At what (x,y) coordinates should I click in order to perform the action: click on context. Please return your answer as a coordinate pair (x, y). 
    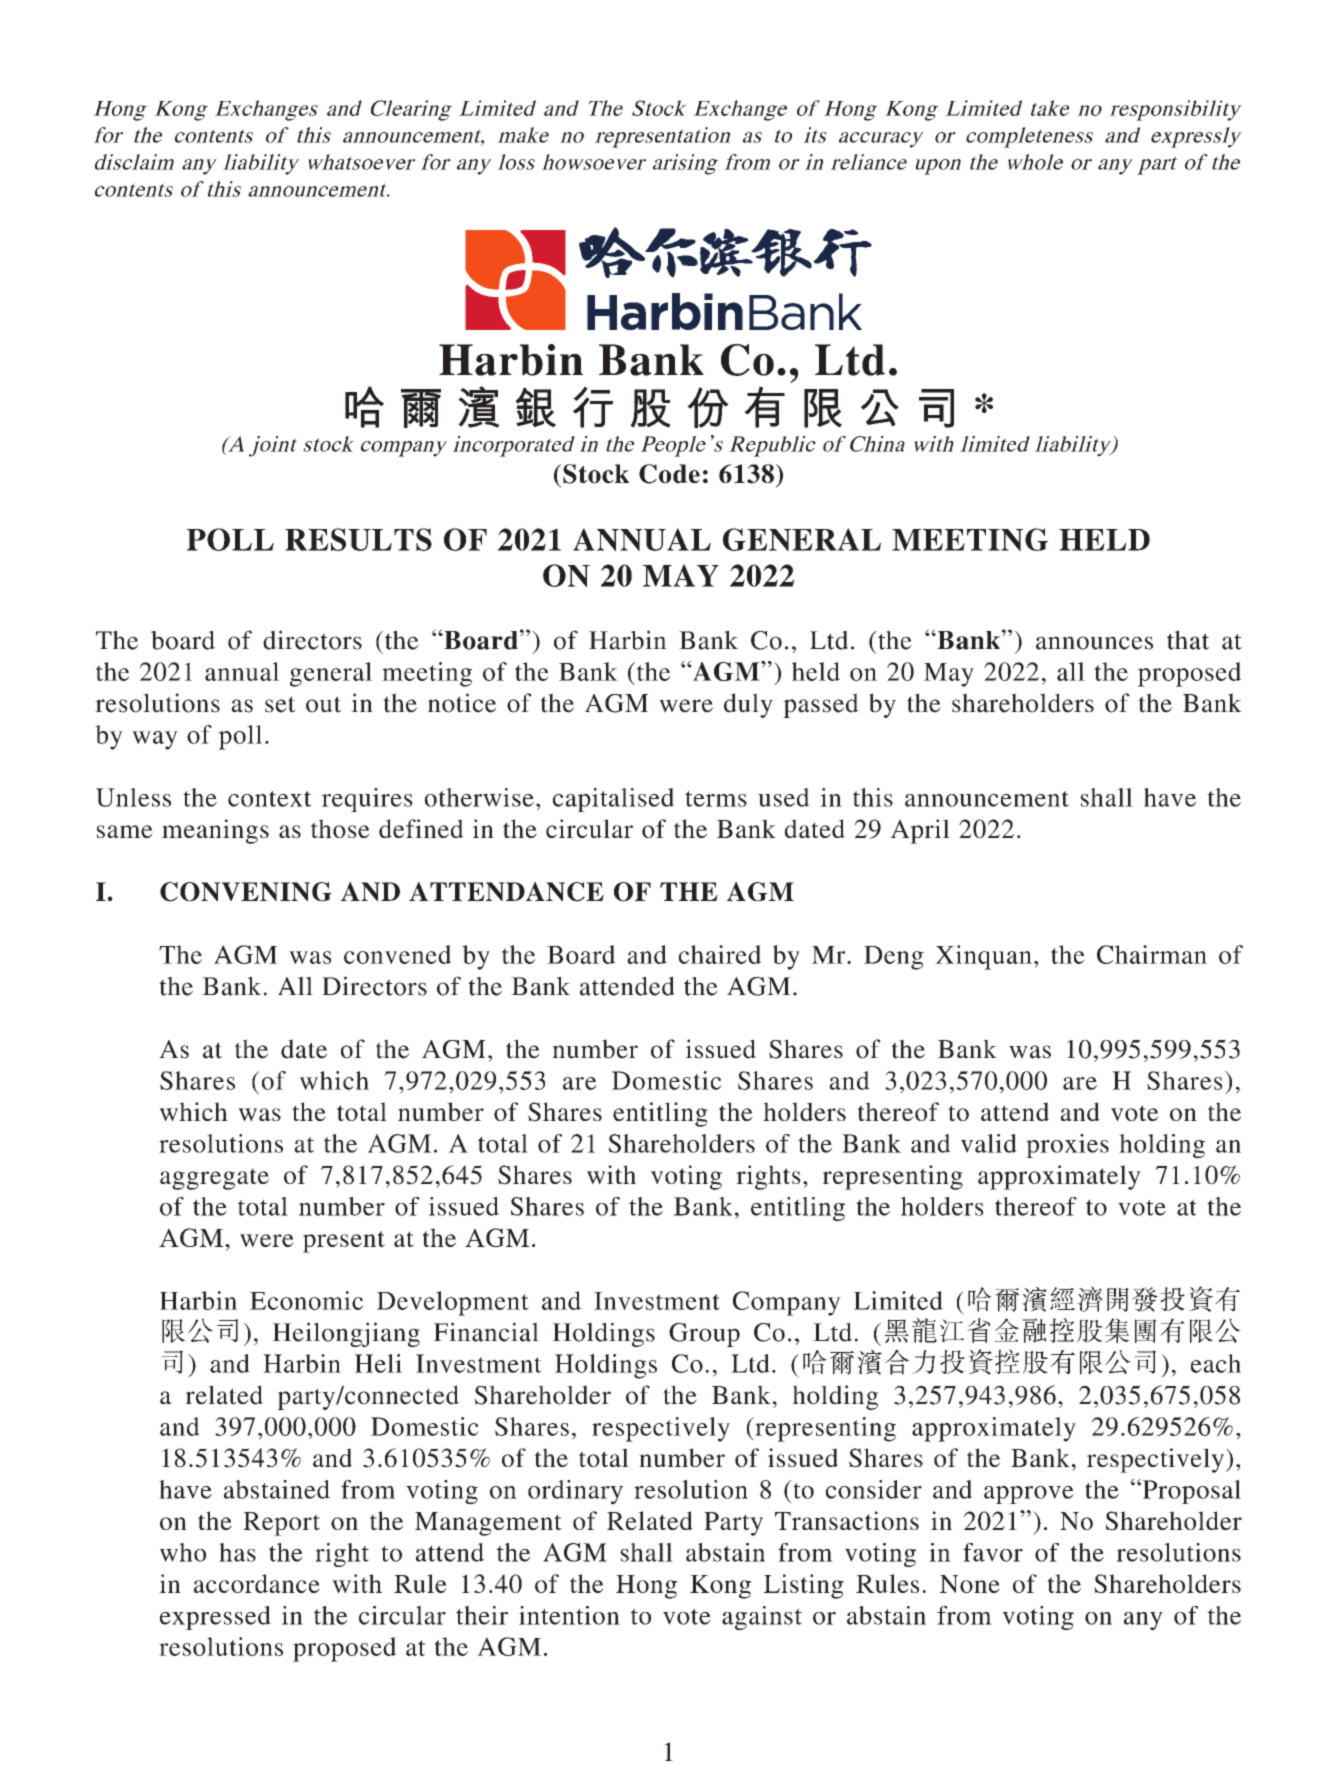
    Looking at the image, I should click on (269, 799).
